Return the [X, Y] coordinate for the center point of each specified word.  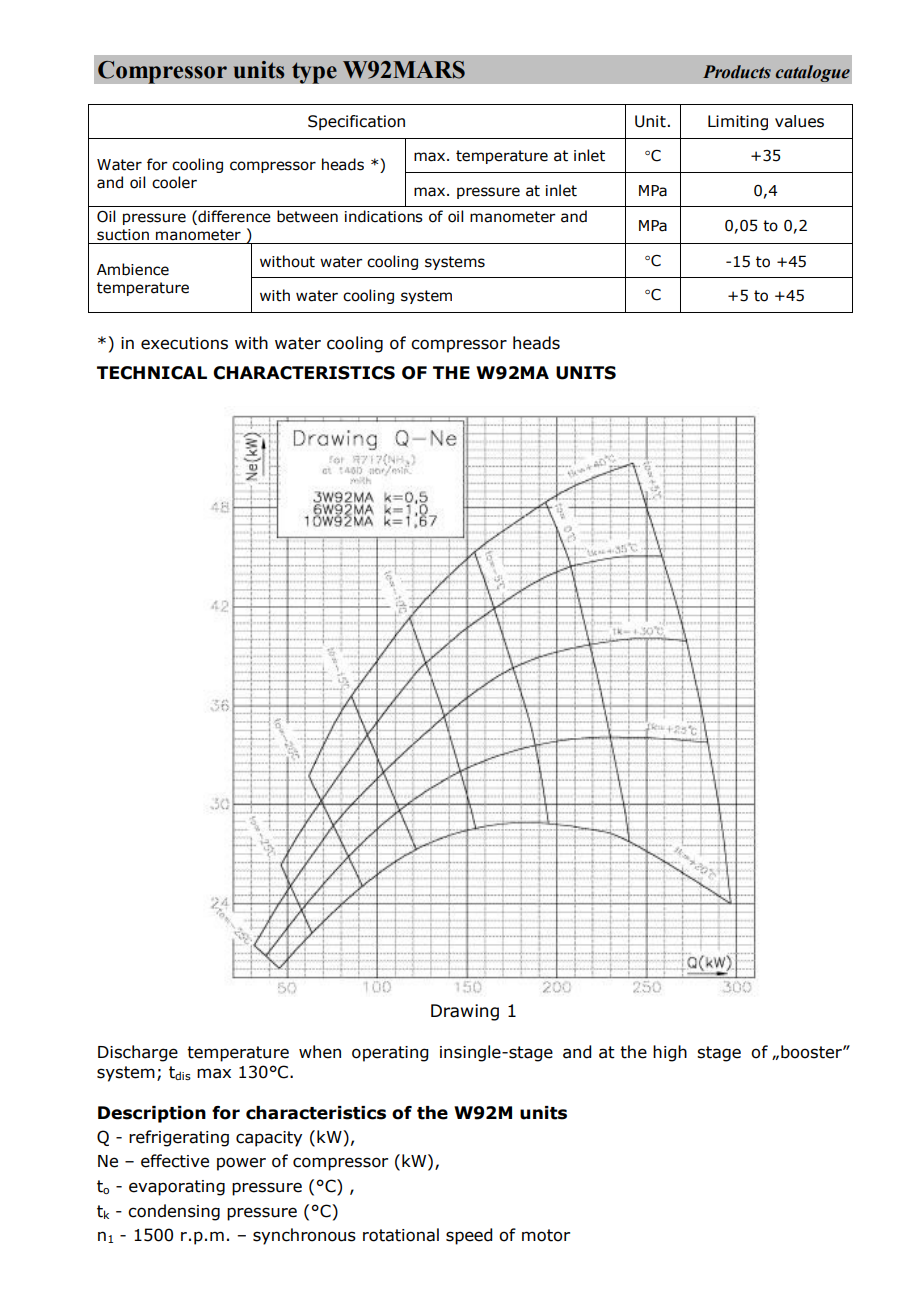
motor [546, 1235]
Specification [356, 122]
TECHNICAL [152, 373]
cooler [174, 182]
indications [384, 216]
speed [469, 1236]
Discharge [138, 1053]
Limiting [738, 122]
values [799, 121]
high [670, 1053]
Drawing [465, 1012]
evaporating [177, 1188]
